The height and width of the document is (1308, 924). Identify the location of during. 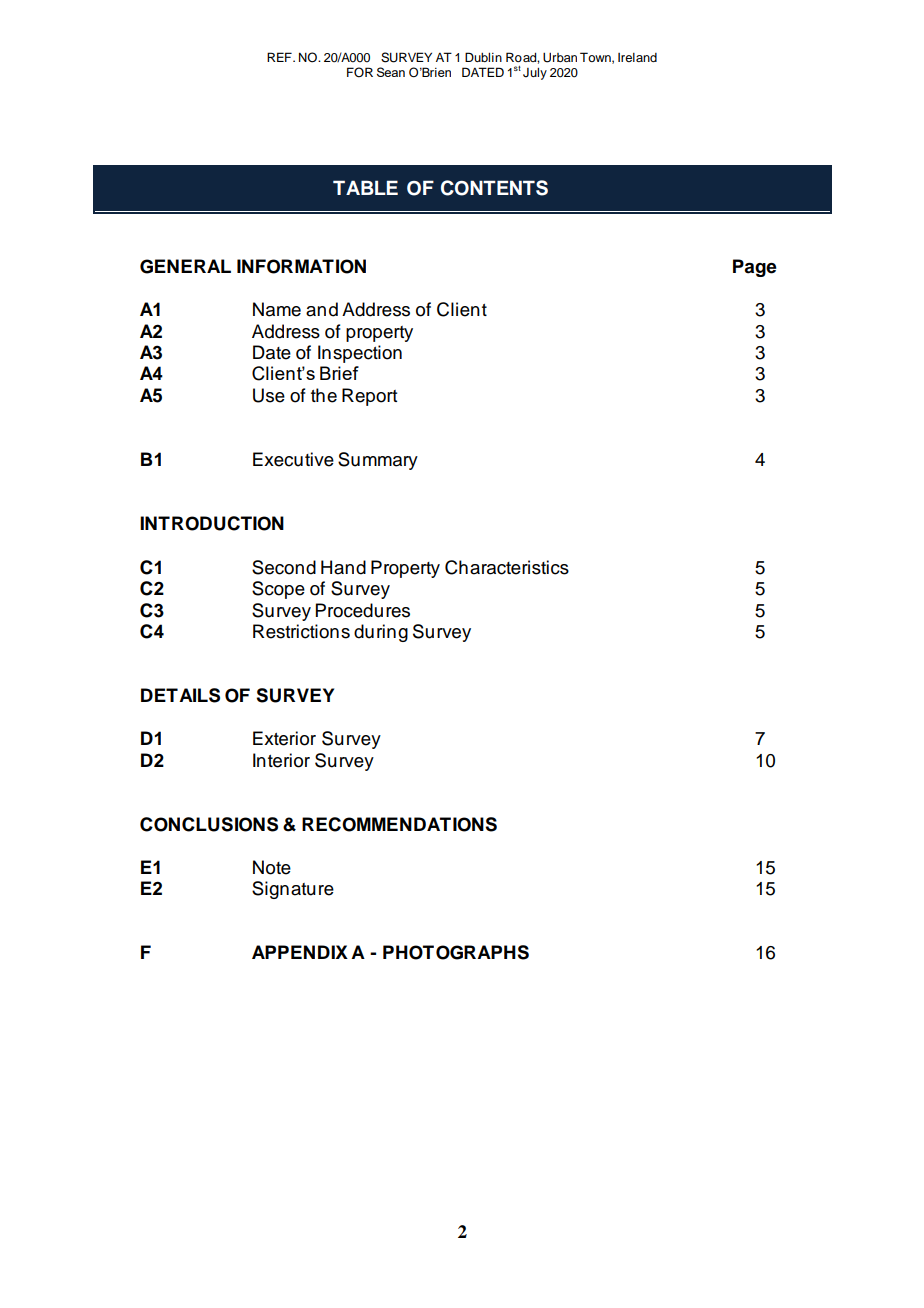
(381, 633).
